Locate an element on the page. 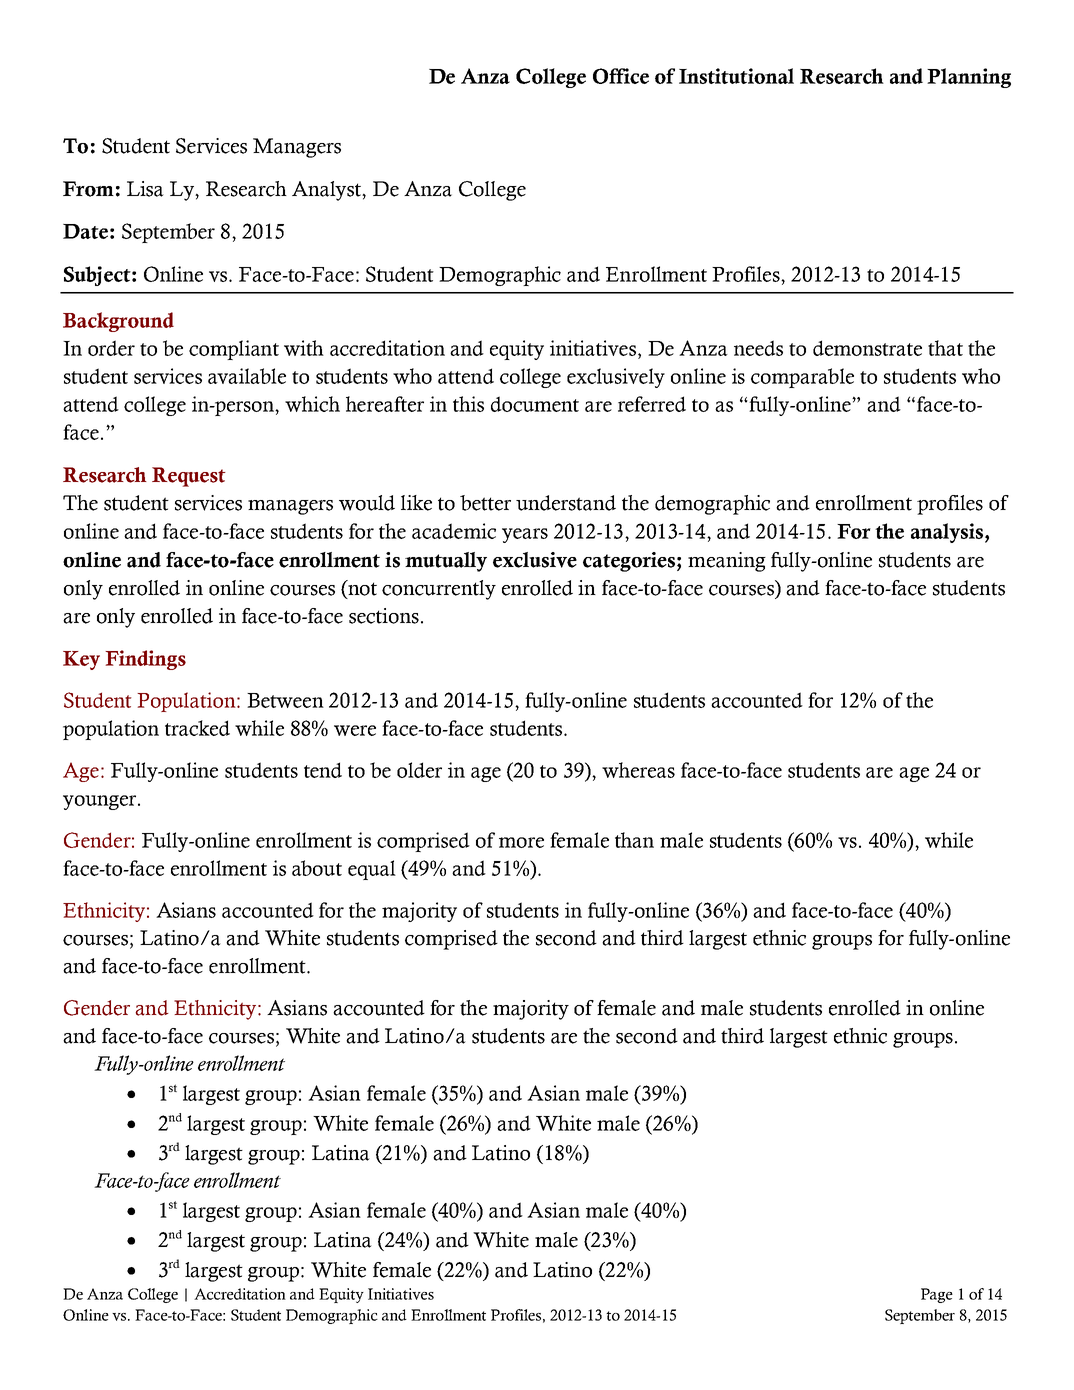  older is located at coordinates (419, 770).
